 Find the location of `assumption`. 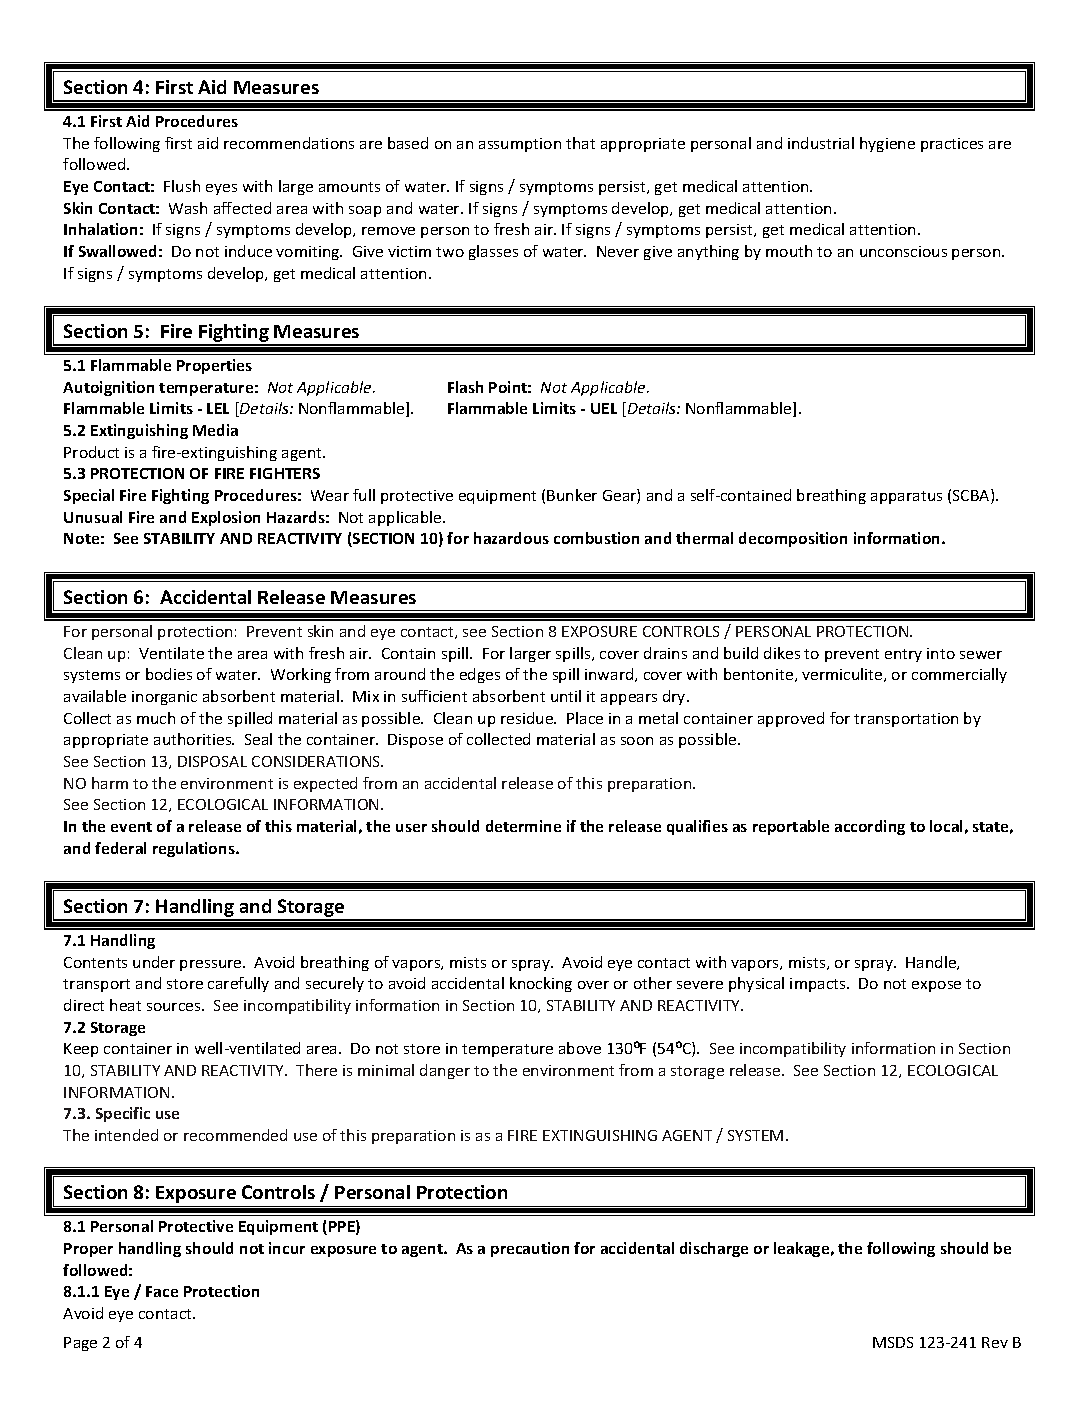

assumption is located at coordinates (520, 145).
